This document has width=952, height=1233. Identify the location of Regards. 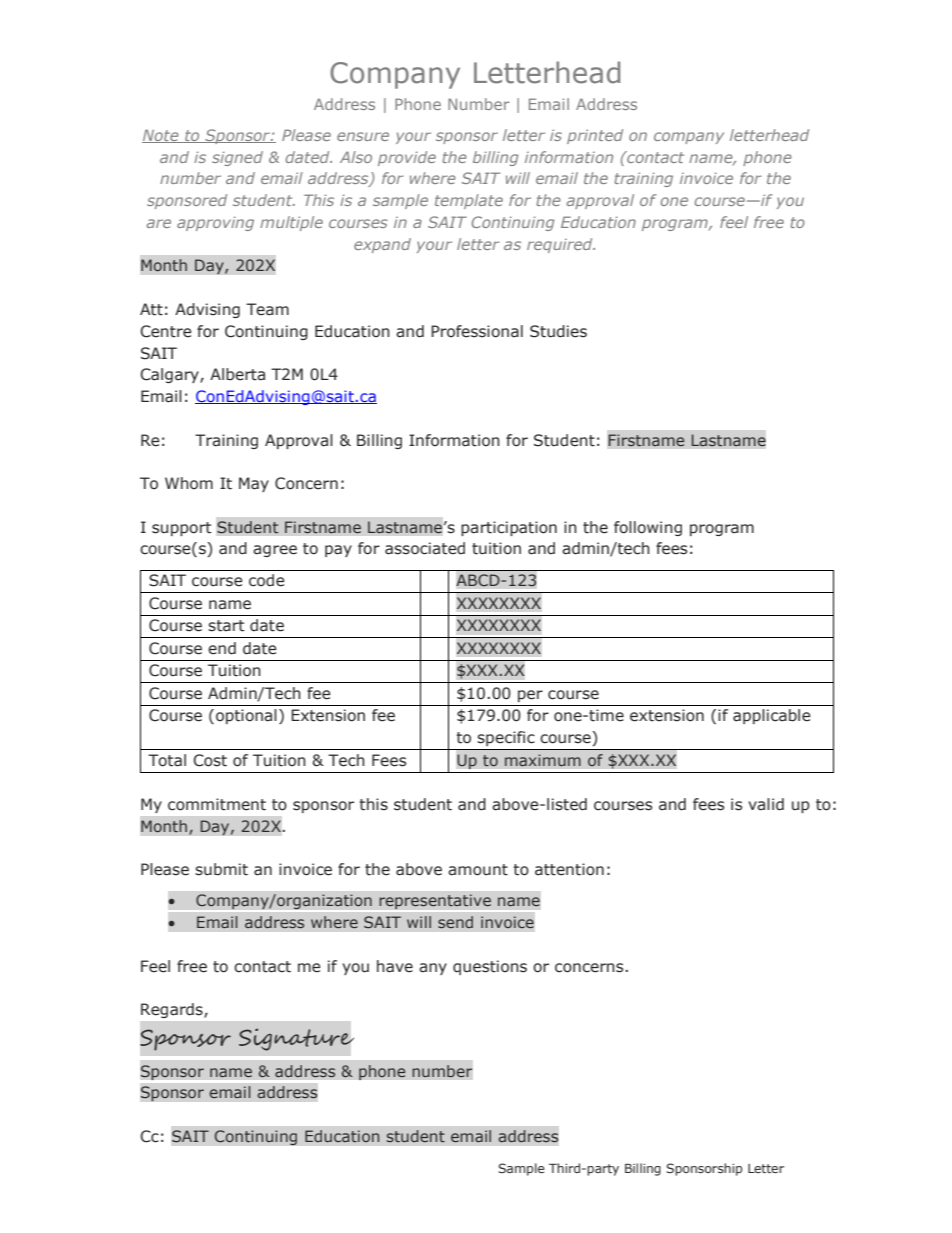
(173, 1010).
